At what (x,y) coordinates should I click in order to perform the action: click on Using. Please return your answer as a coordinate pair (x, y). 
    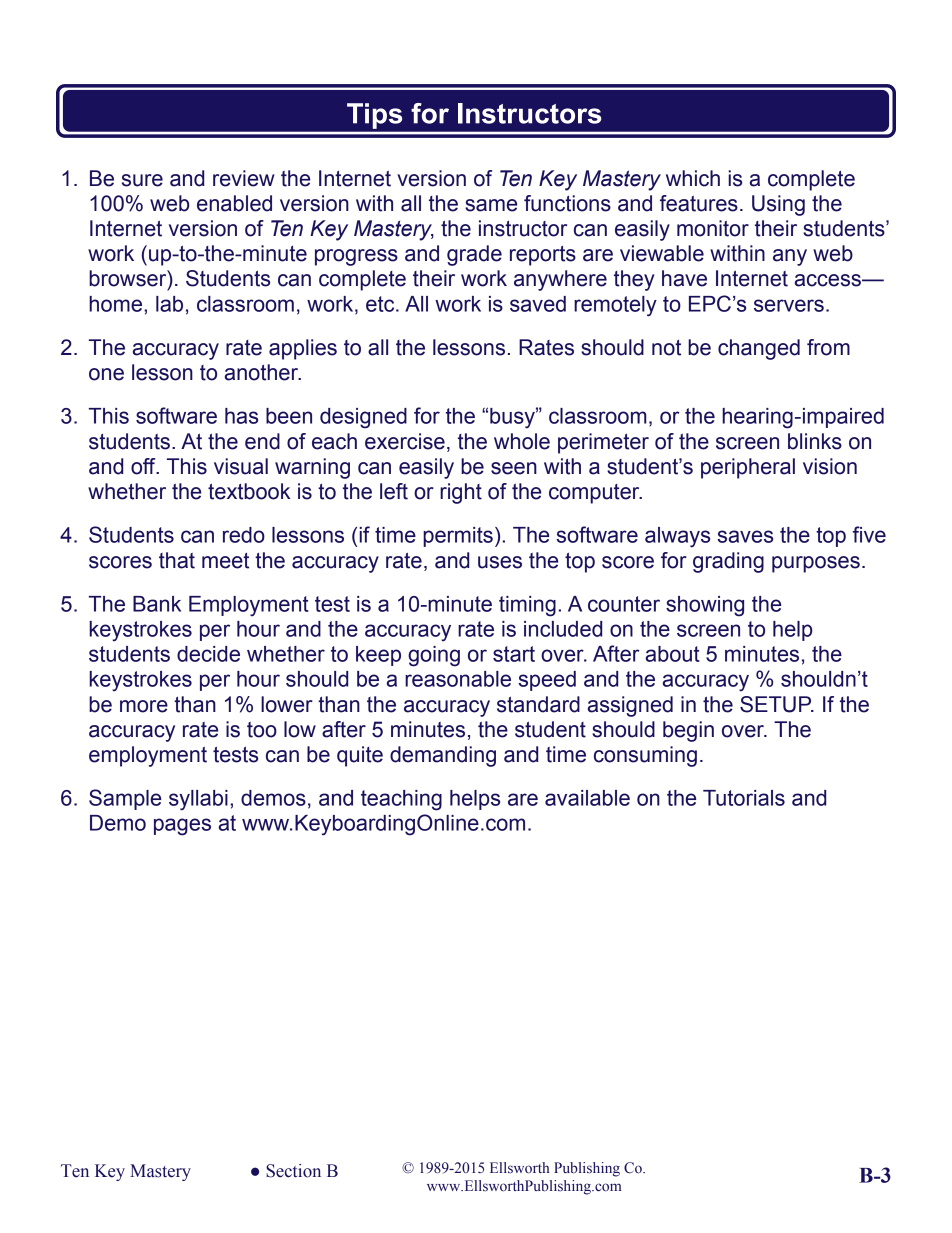
    Looking at the image, I should click on (778, 205).
